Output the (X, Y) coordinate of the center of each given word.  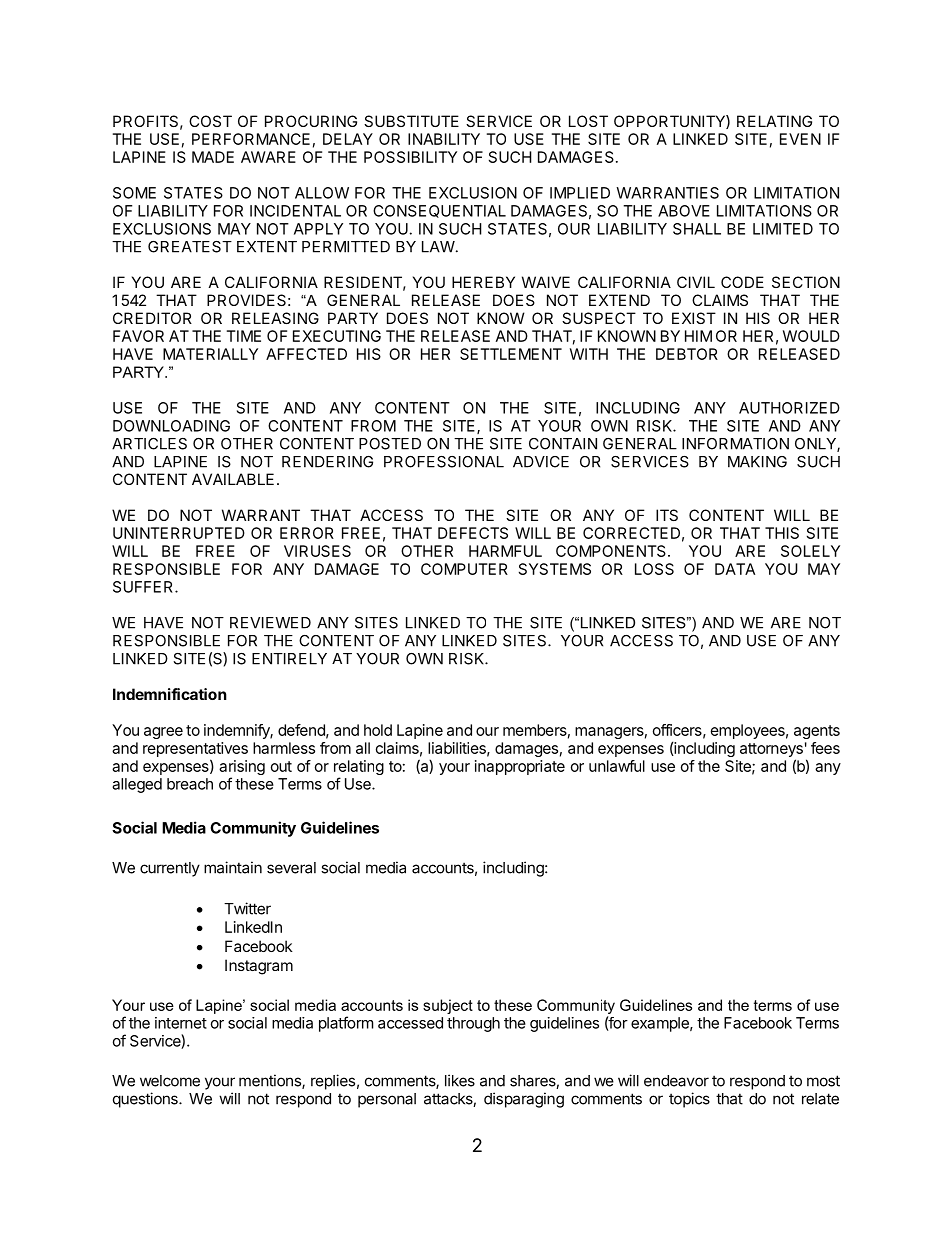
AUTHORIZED (789, 408)
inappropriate (520, 767)
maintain (233, 867)
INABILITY (444, 139)
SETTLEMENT (511, 354)
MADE (213, 157)
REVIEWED (270, 623)
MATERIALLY (210, 354)
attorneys (771, 751)
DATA (735, 569)
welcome (170, 1081)
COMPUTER (464, 569)
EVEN (800, 139)
